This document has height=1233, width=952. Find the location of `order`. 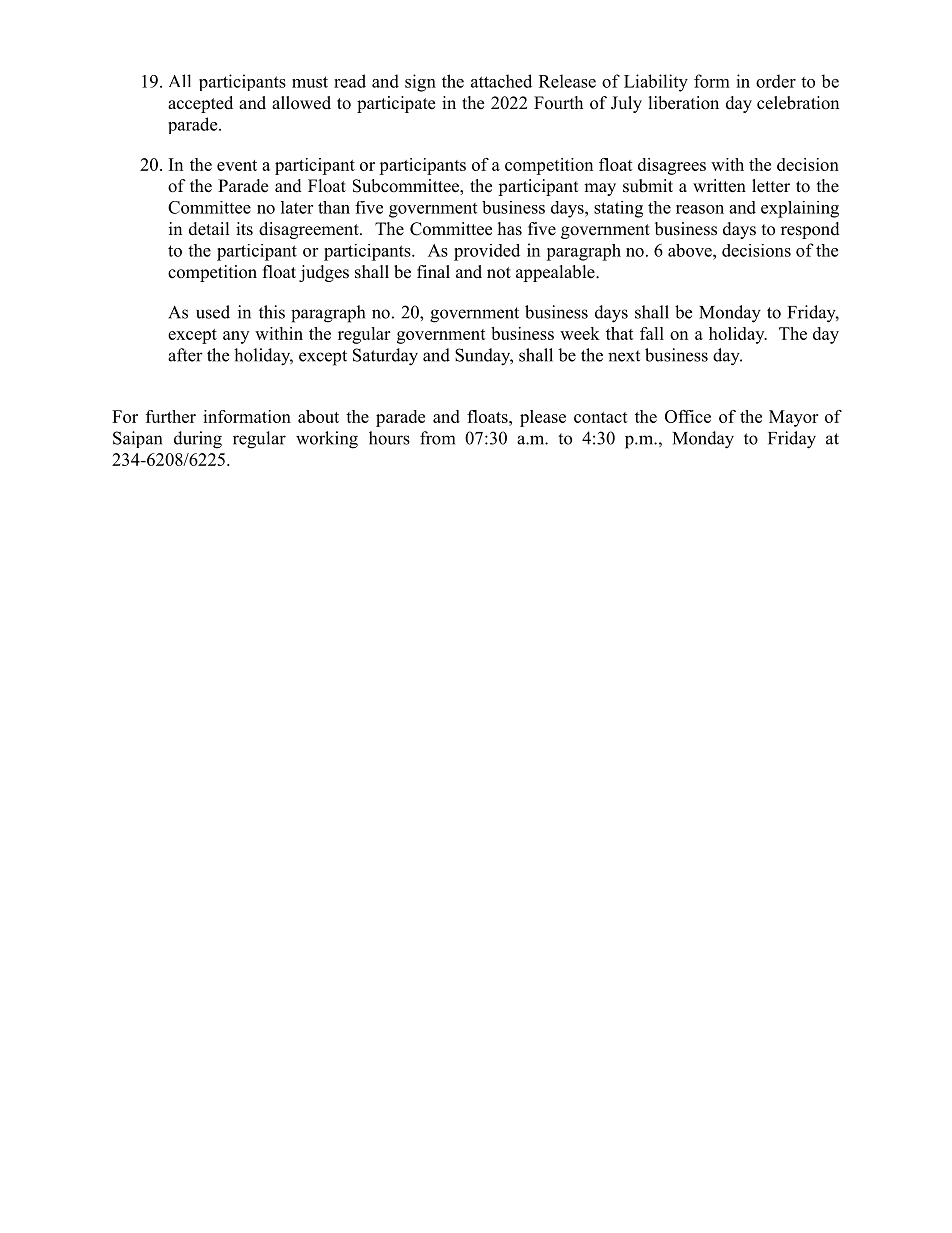

order is located at coordinates (776, 81).
